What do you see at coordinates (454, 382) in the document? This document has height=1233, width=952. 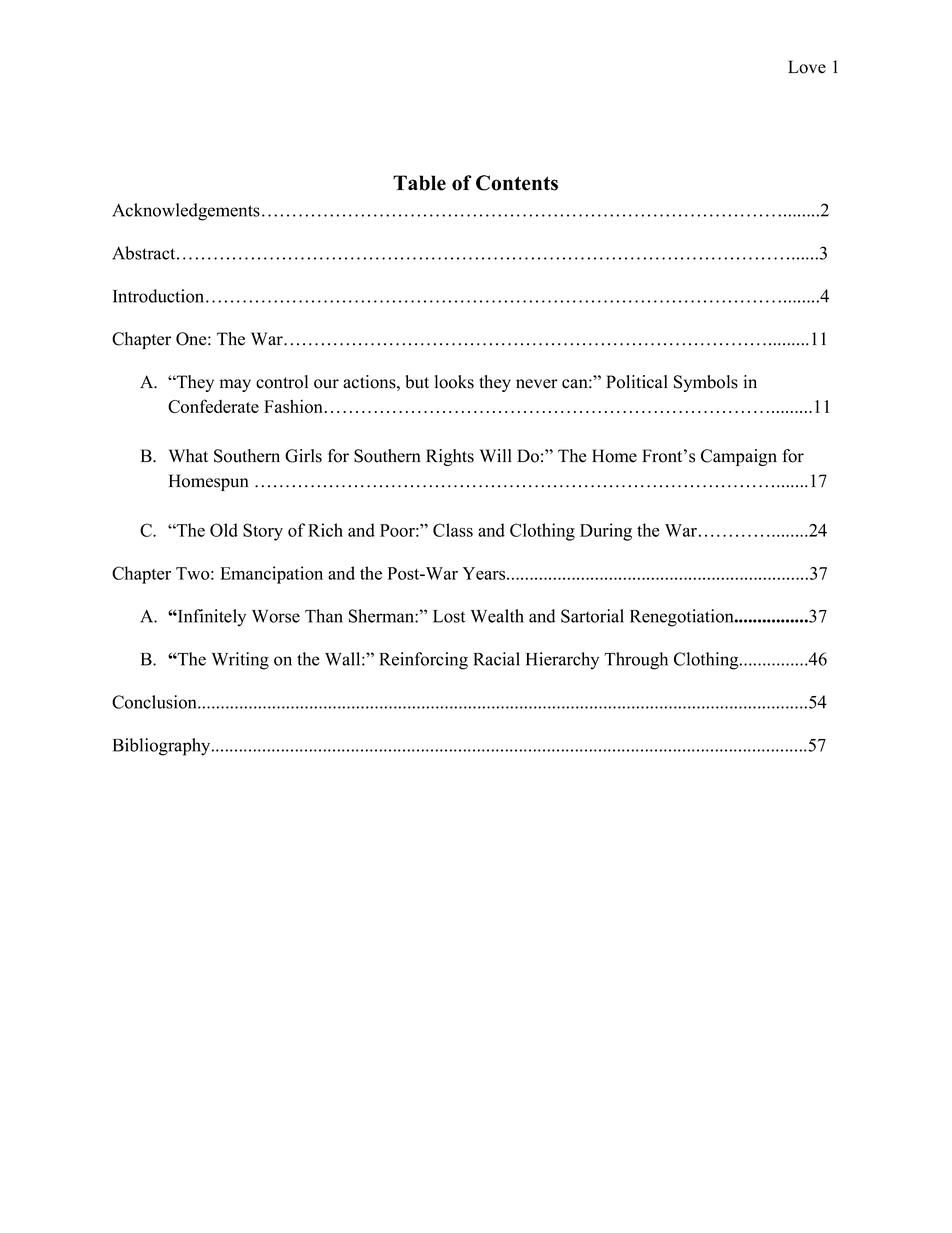 I see `looks` at bounding box center [454, 382].
